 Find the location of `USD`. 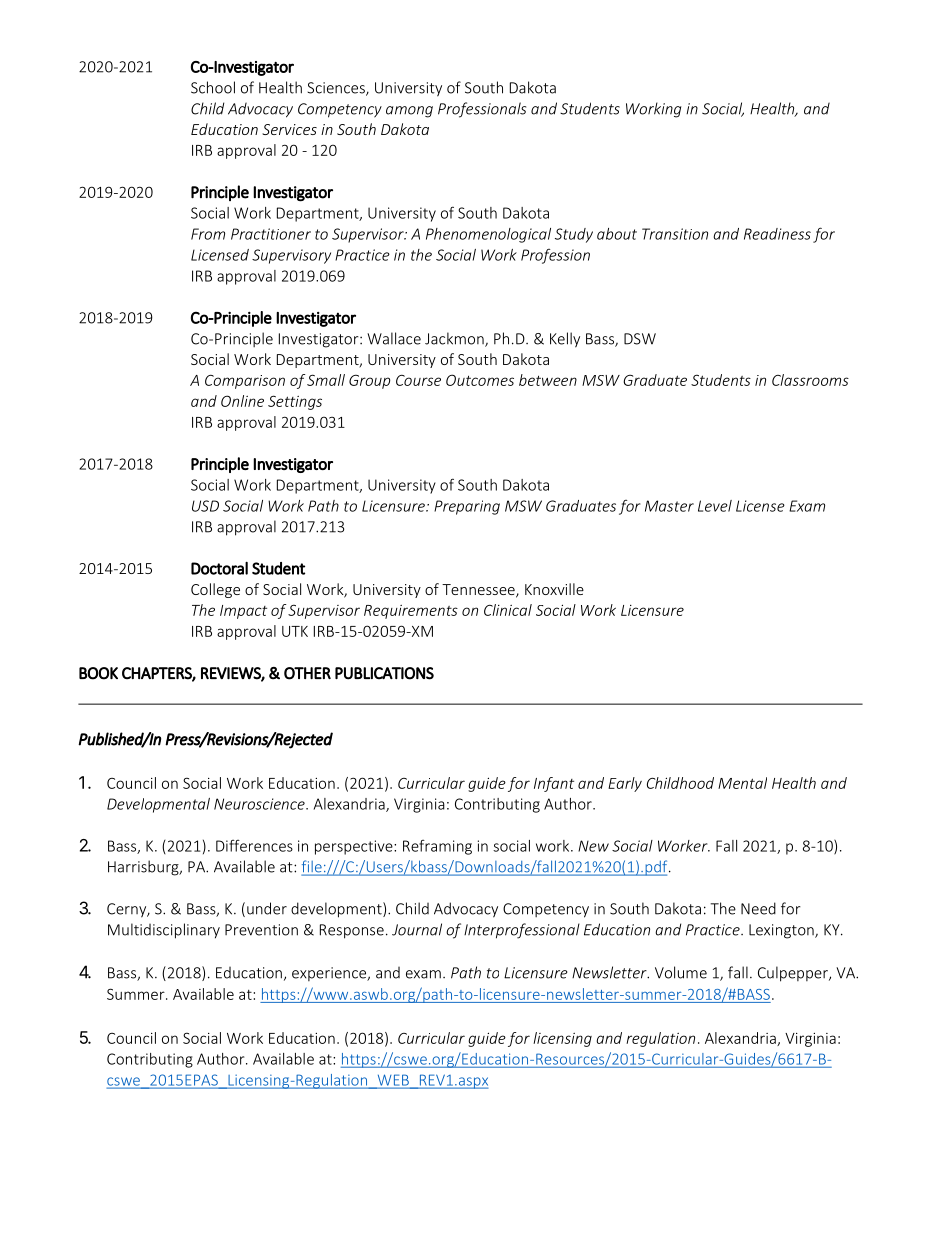

USD is located at coordinates (205, 506).
